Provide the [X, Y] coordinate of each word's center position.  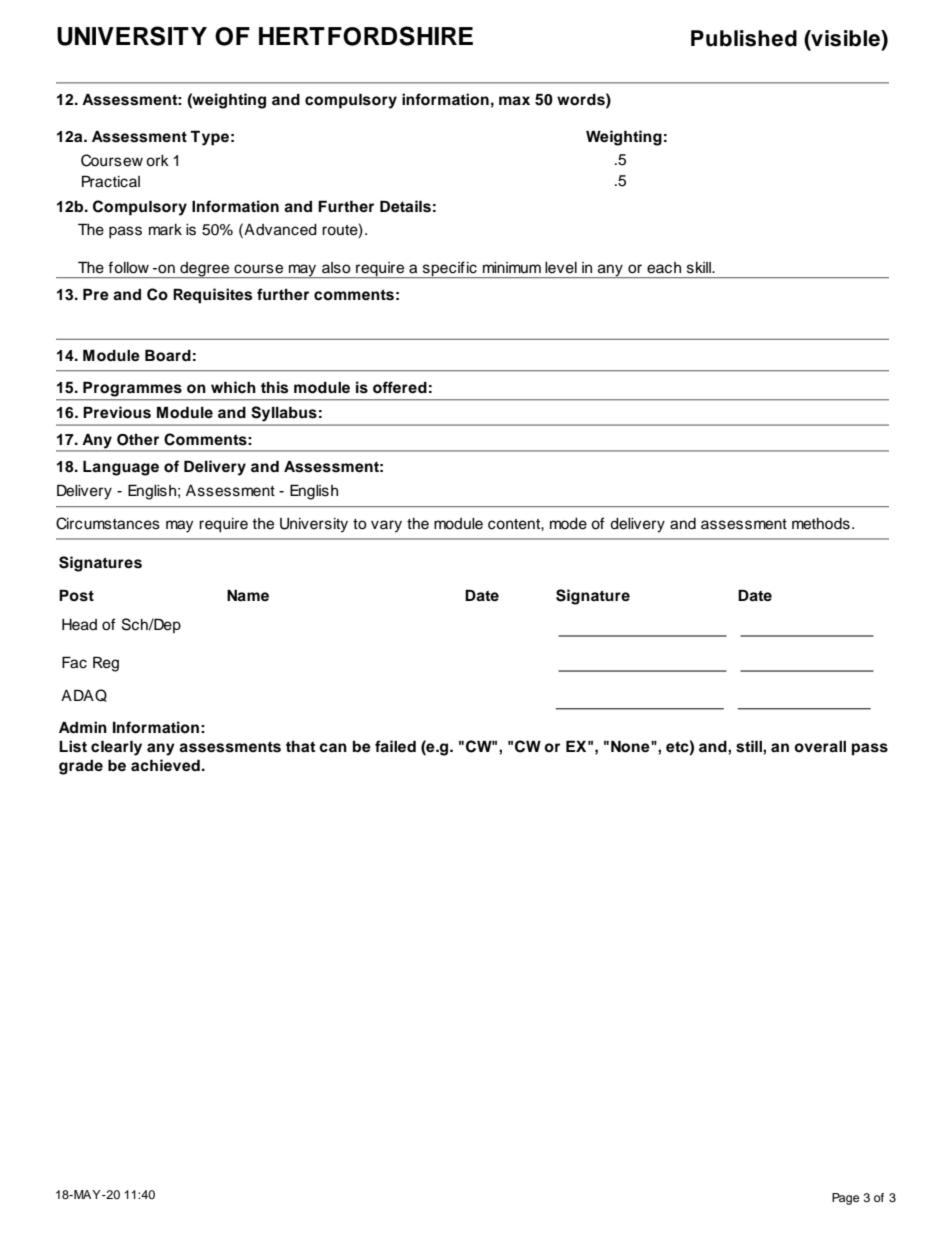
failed [395, 746]
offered [400, 387]
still [750, 746]
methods [821, 524]
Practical [111, 181]
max [514, 101]
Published [744, 38]
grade [81, 767]
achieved [165, 765]
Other [138, 440]
